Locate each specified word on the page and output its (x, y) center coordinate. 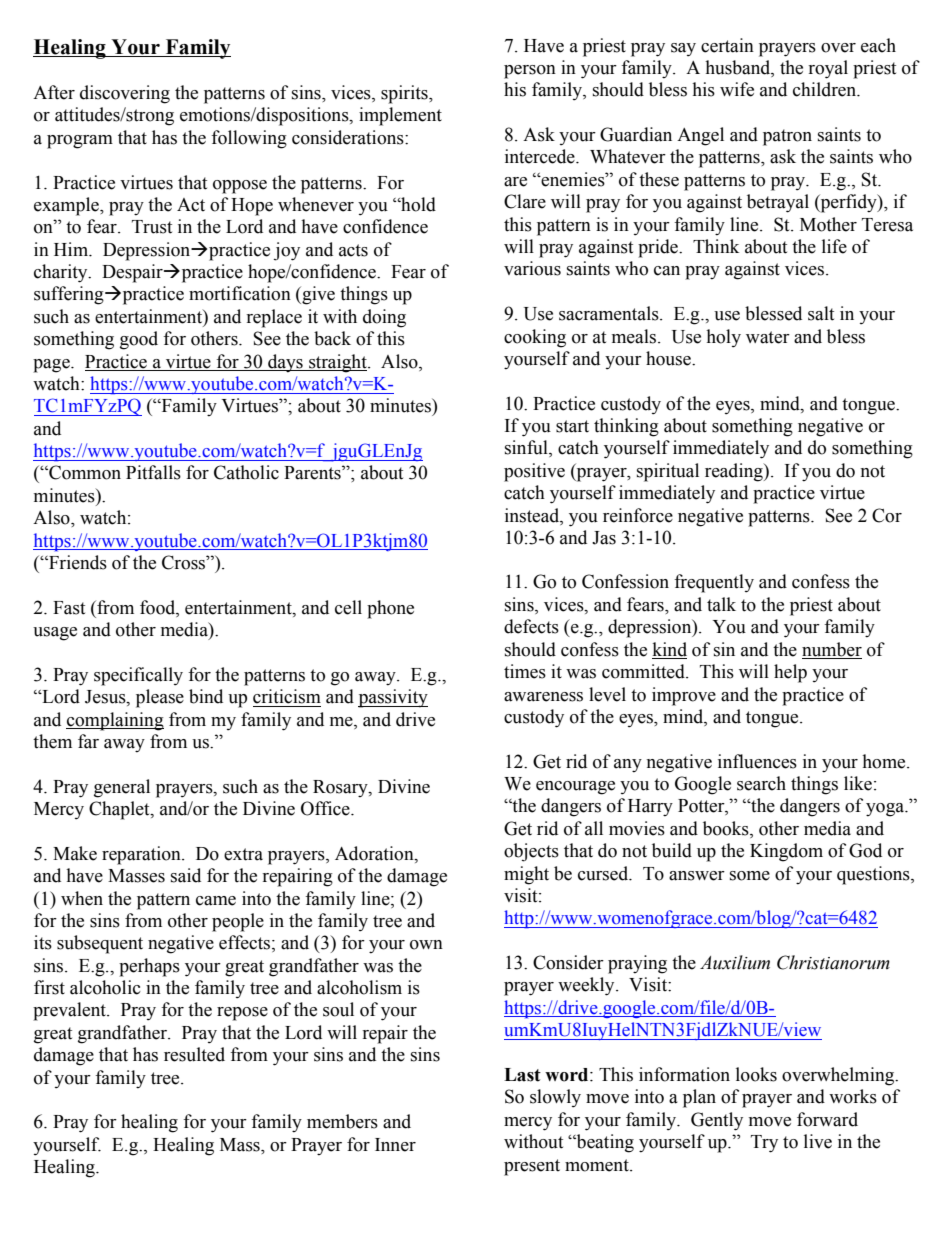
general (122, 788)
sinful (527, 448)
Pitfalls (153, 472)
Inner (395, 1145)
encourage (575, 788)
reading (735, 472)
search (761, 783)
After (54, 92)
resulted (194, 1054)
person (530, 72)
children (826, 89)
